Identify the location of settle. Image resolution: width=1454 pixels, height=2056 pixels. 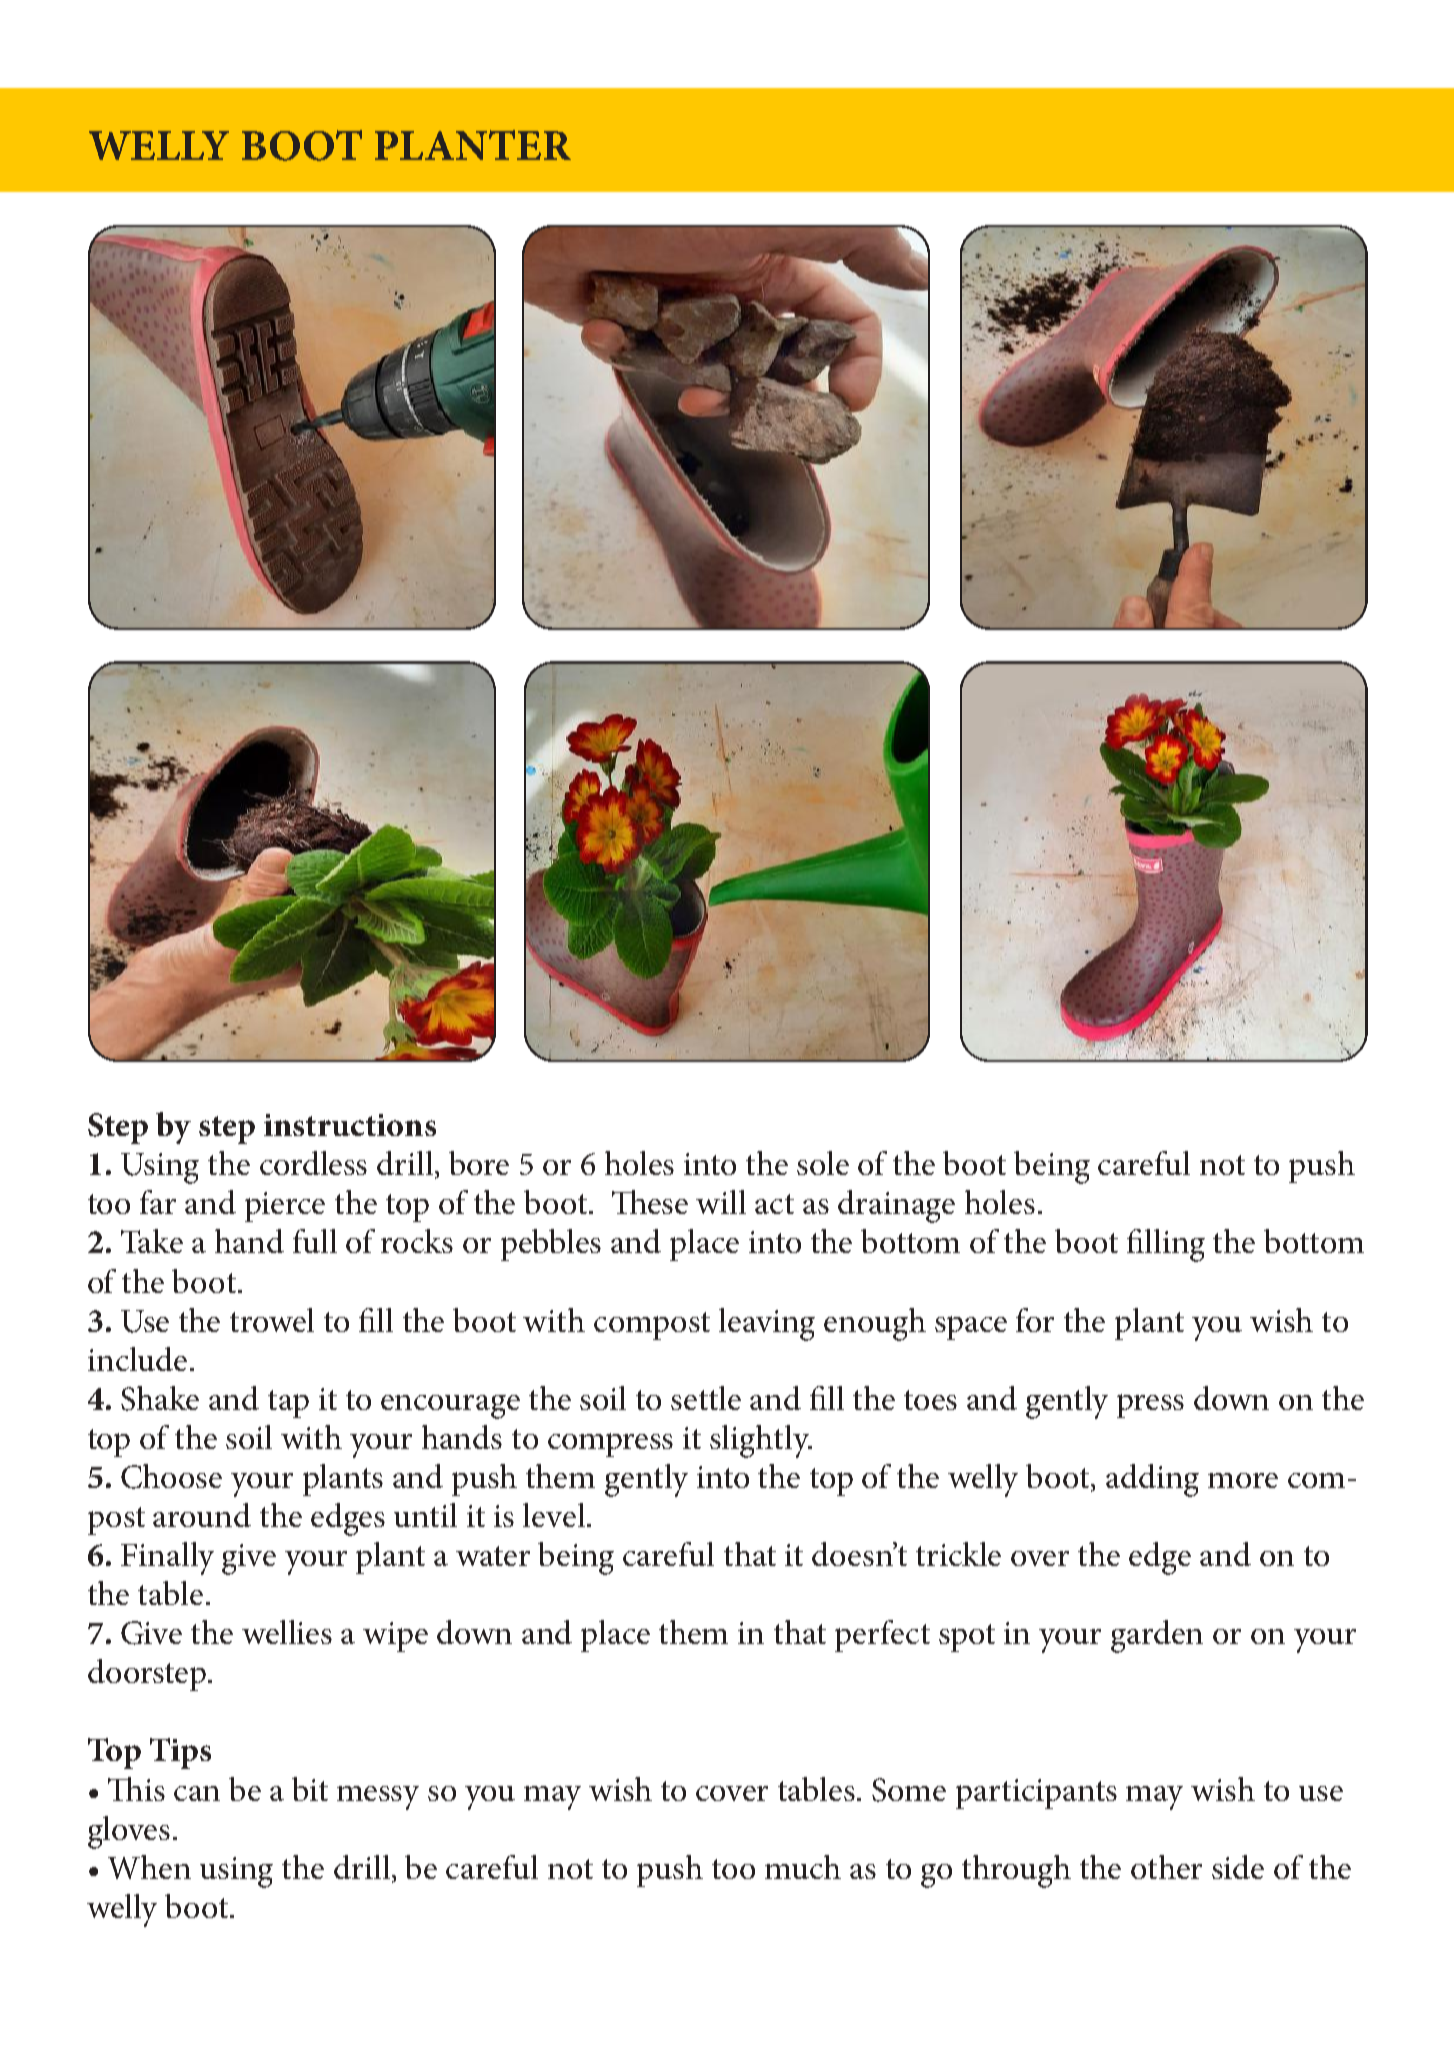
(706, 1398).
